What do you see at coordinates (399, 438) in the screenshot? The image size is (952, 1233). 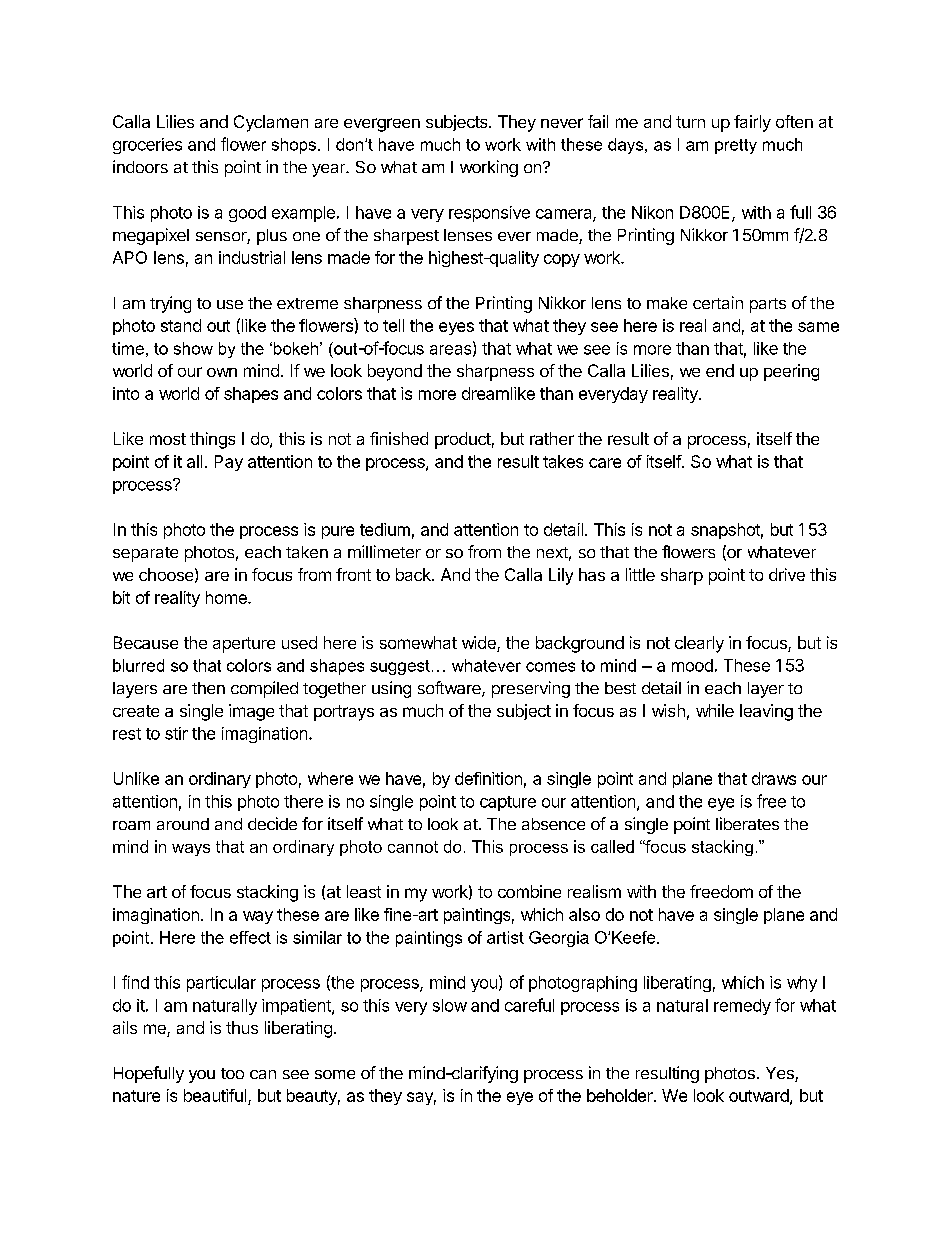 I see `finished` at bounding box center [399, 438].
